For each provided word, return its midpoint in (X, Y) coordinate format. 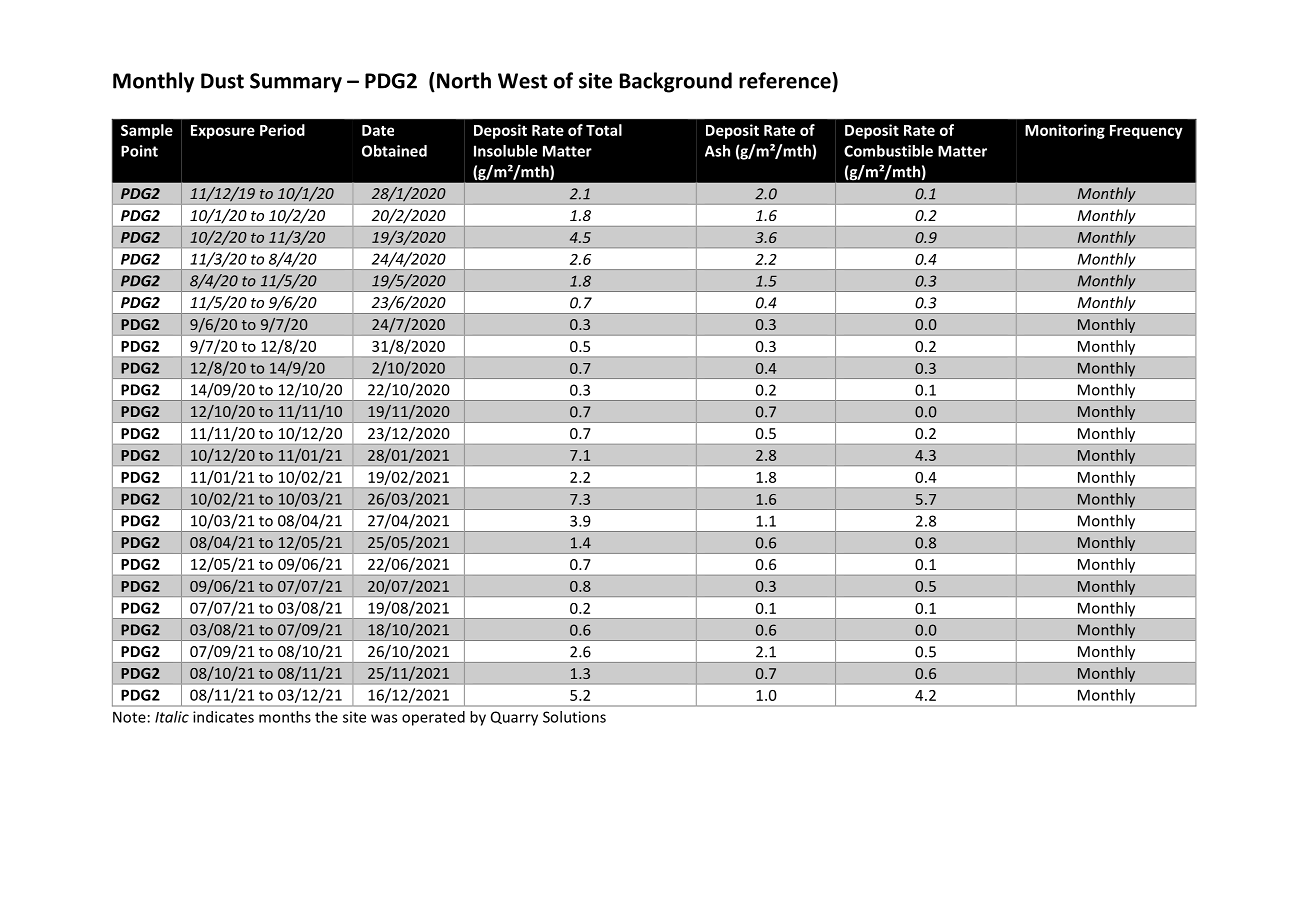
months (285, 717)
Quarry (514, 718)
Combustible (888, 151)
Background (676, 82)
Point (139, 151)
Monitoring (1065, 131)
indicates (223, 717)
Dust (222, 81)
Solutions (574, 717)
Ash (717, 151)
